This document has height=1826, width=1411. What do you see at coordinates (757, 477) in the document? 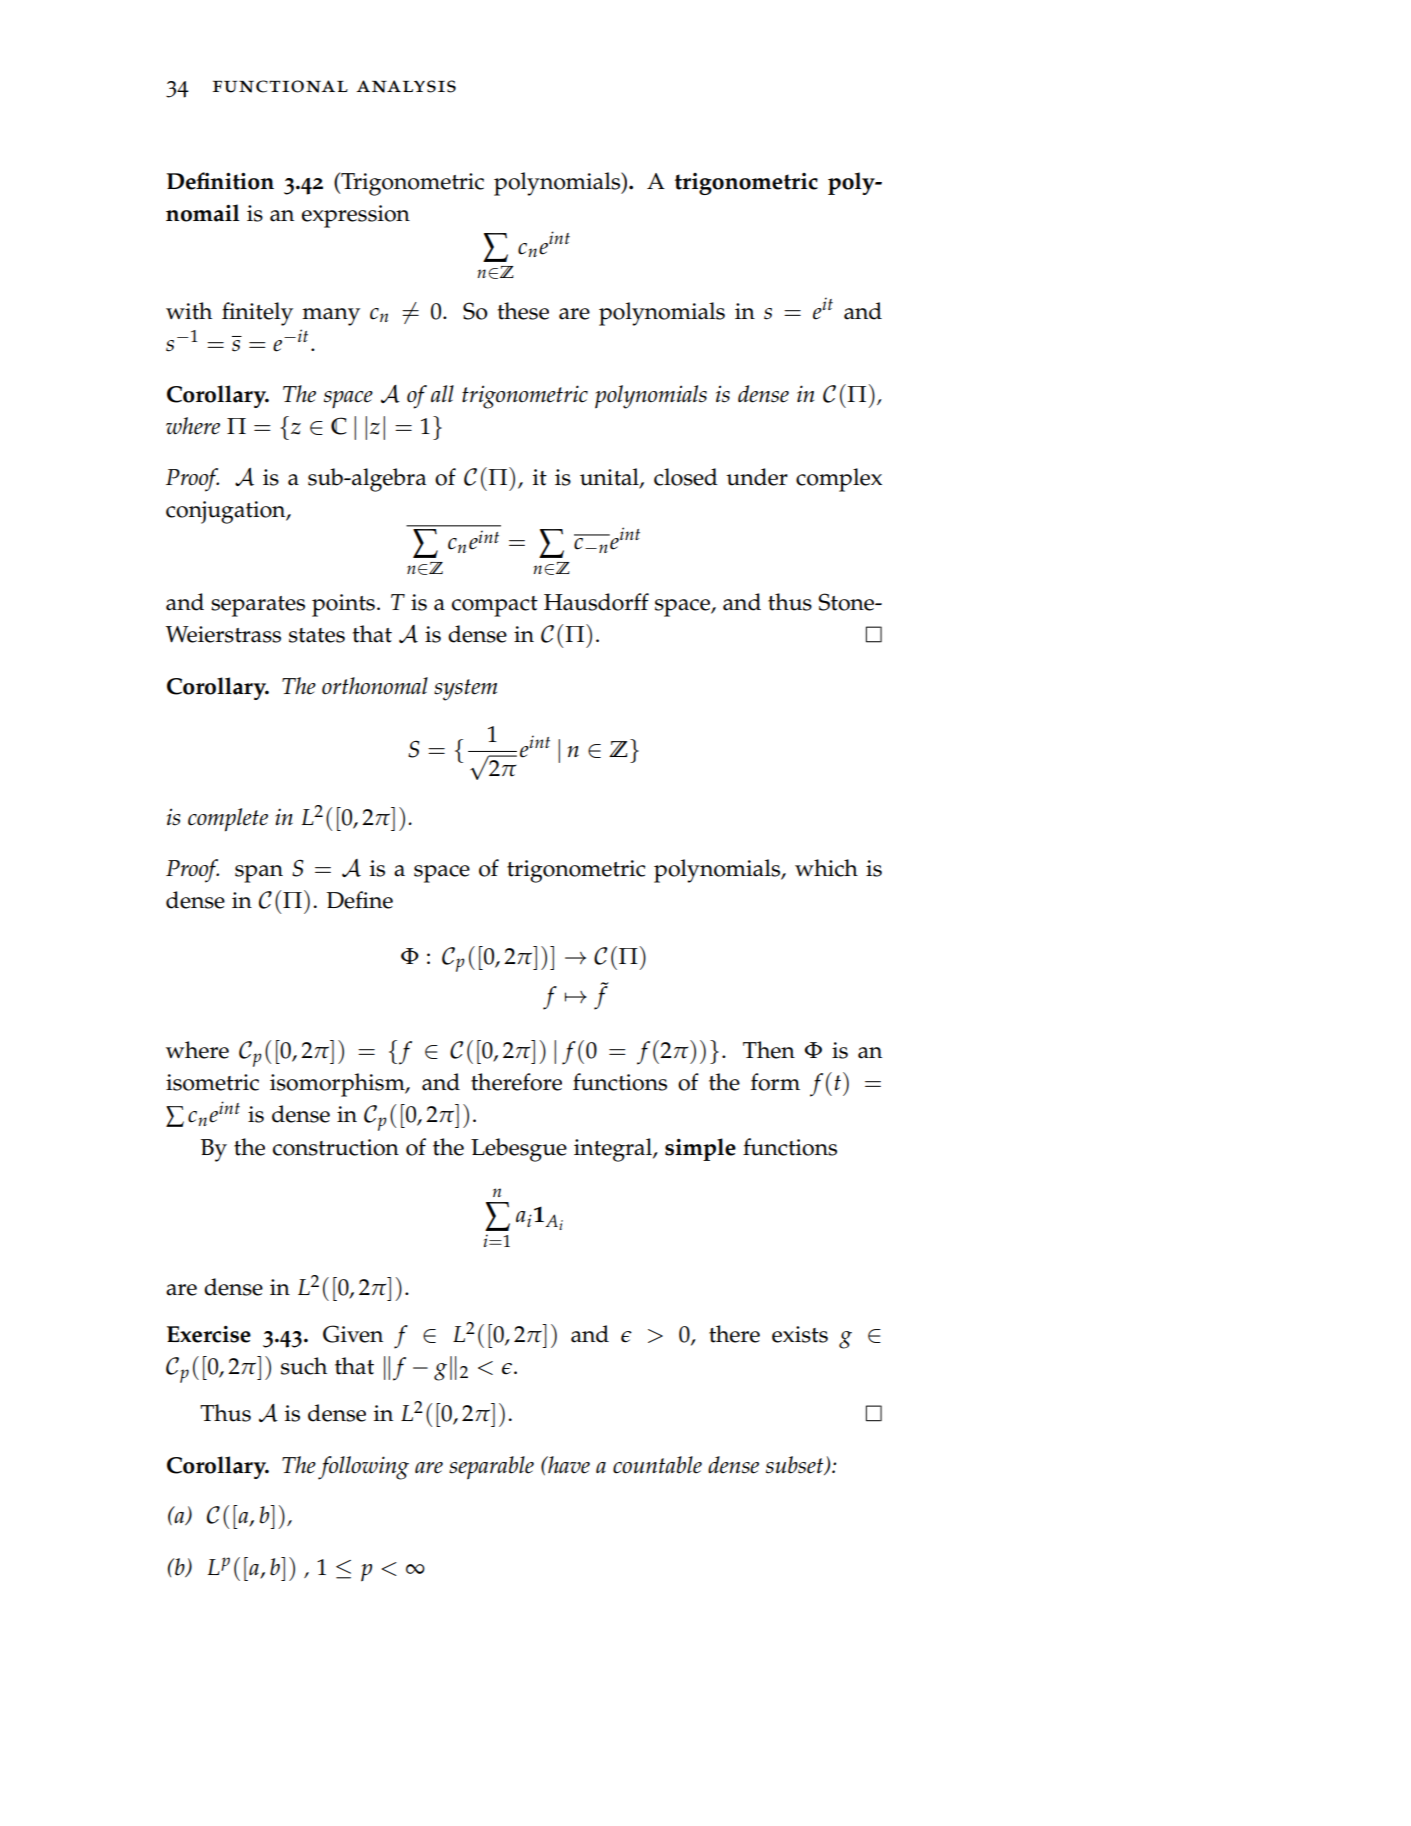
I see `under` at bounding box center [757, 477].
